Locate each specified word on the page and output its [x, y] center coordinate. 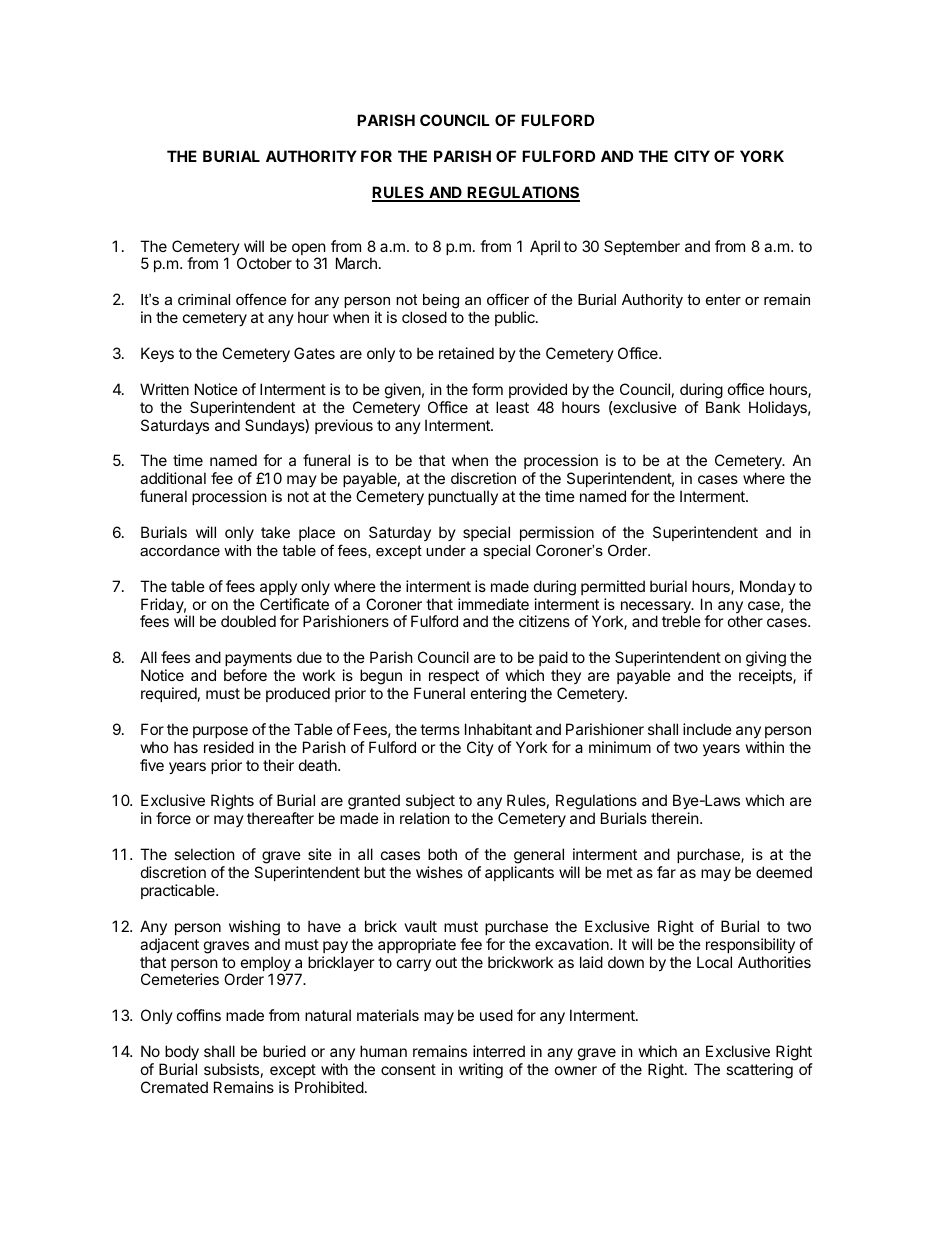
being [441, 301]
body [181, 1054]
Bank [723, 407]
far [666, 872]
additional [173, 478]
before [245, 675]
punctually [463, 497]
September [642, 247]
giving [766, 660]
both [442, 854]
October [264, 263]
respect [454, 677]
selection [204, 854]
